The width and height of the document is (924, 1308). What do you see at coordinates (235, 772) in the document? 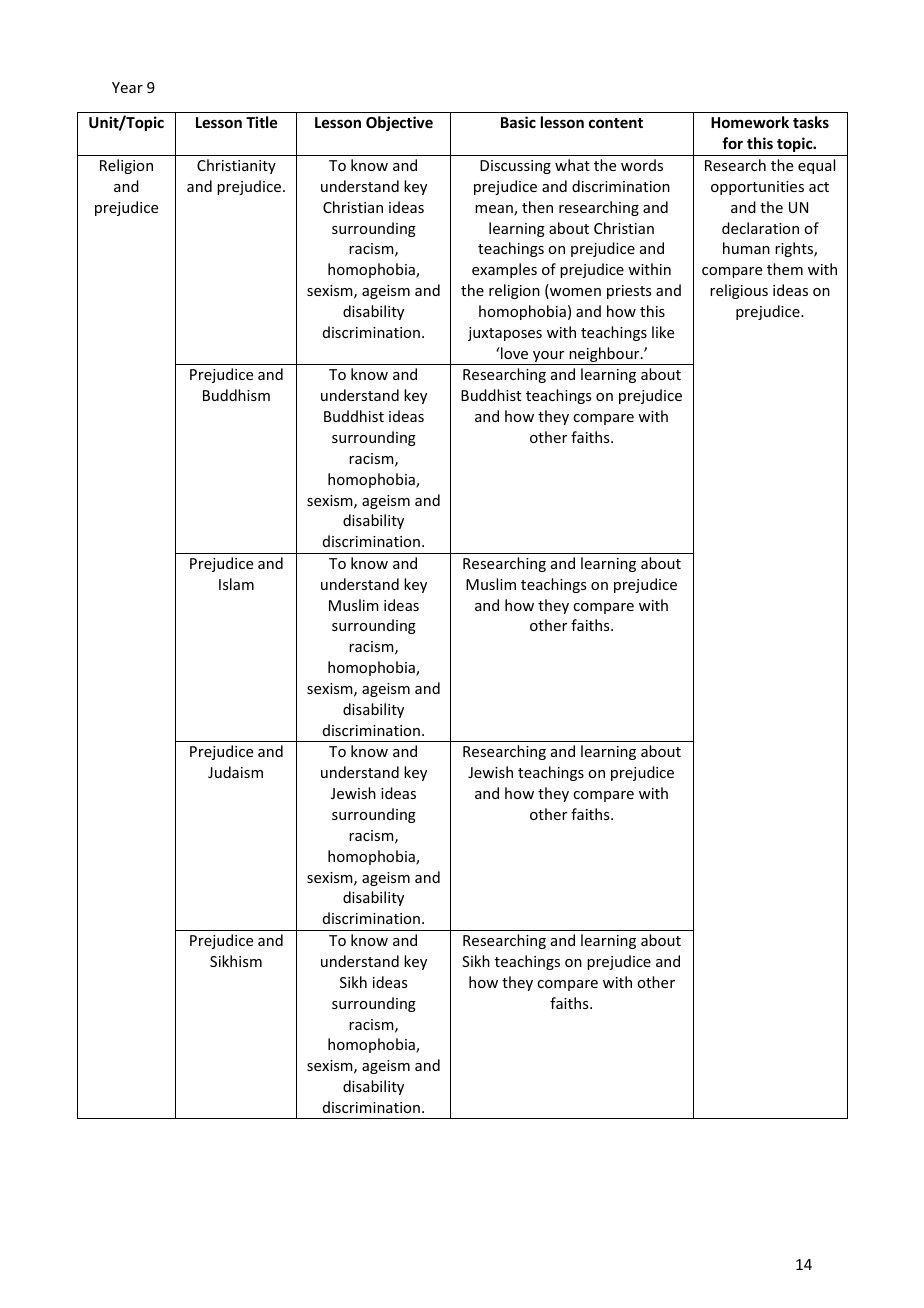
I see `Judaism` at bounding box center [235, 772].
